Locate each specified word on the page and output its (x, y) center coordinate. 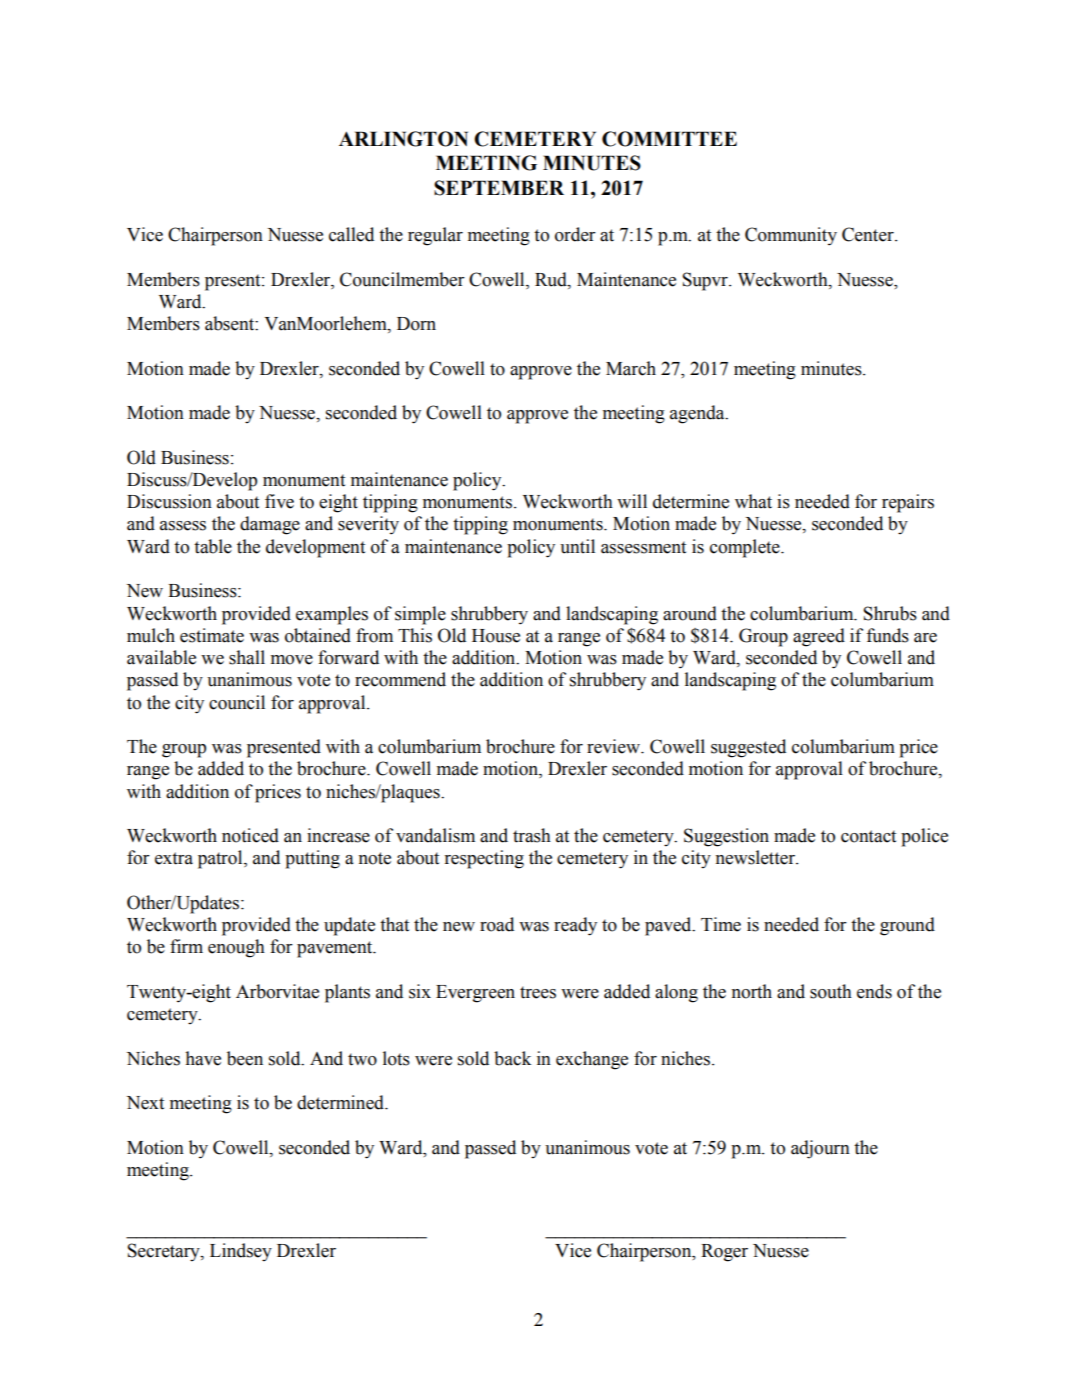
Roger (724, 1253)
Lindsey (241, 1252)
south (831, 991)
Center (869, 234)
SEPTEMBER (499, 188)
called (351, 234)
